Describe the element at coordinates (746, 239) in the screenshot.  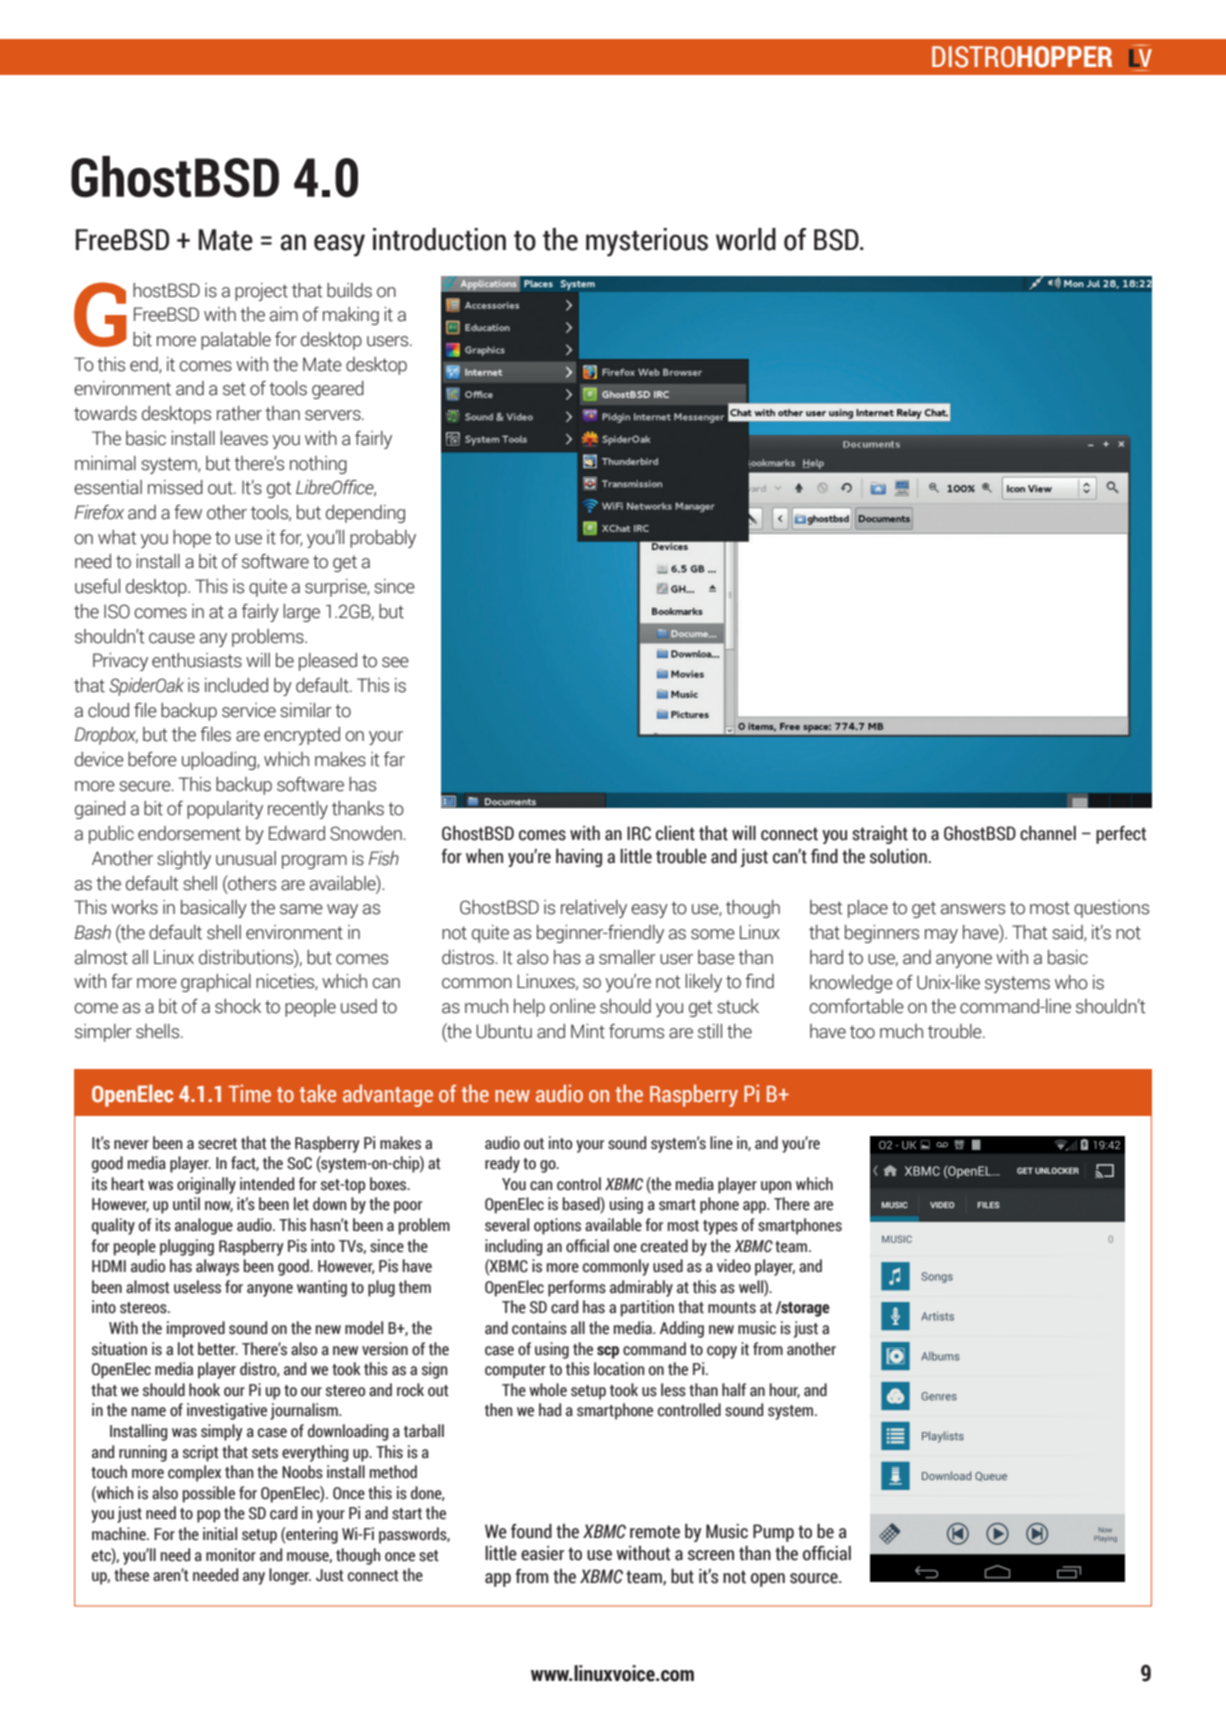
I see `world` at that location.
